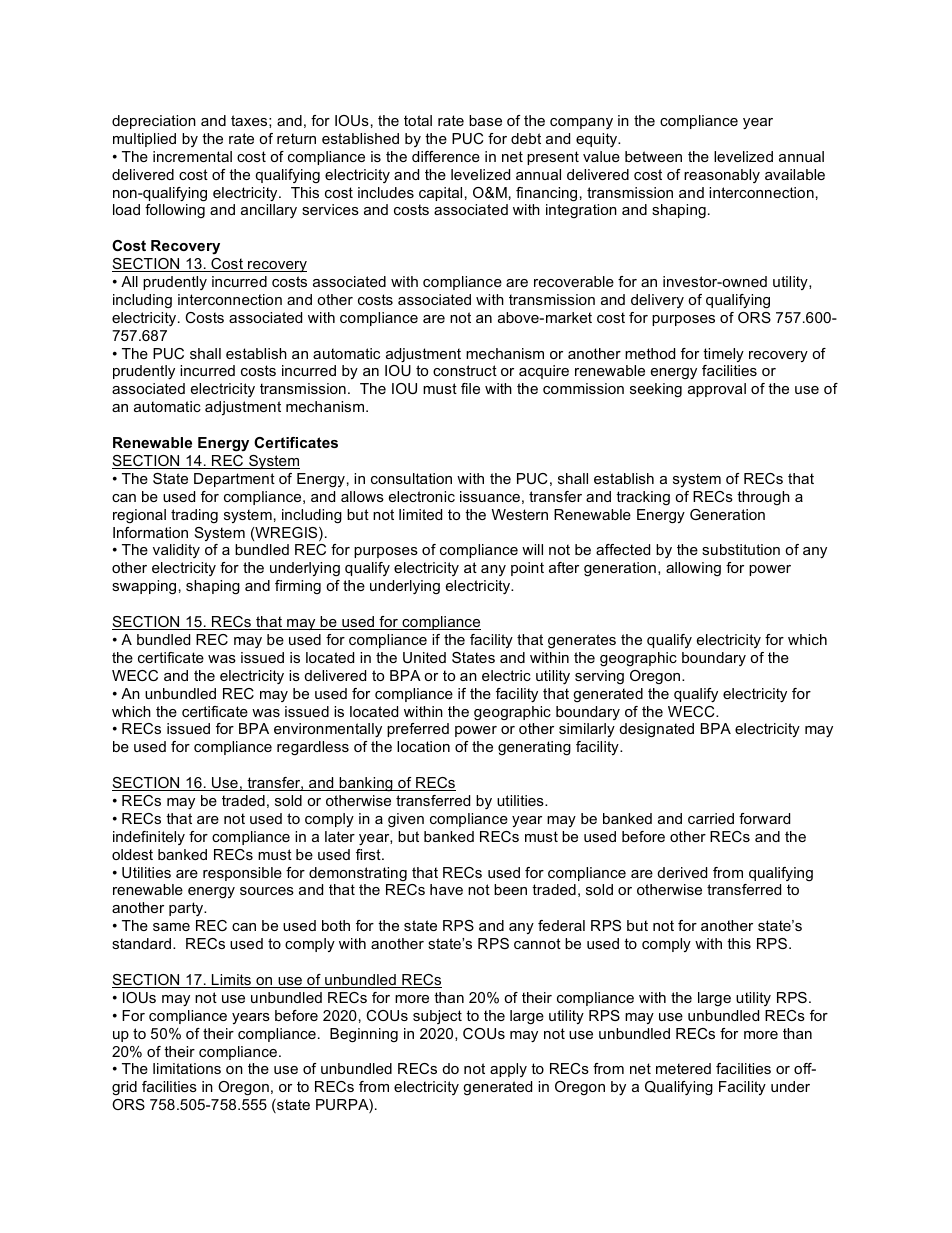 The height and width of the image is (1233, 952). Describe the element at coordinates (717, 390) in the image. I see `approval` at that location.
